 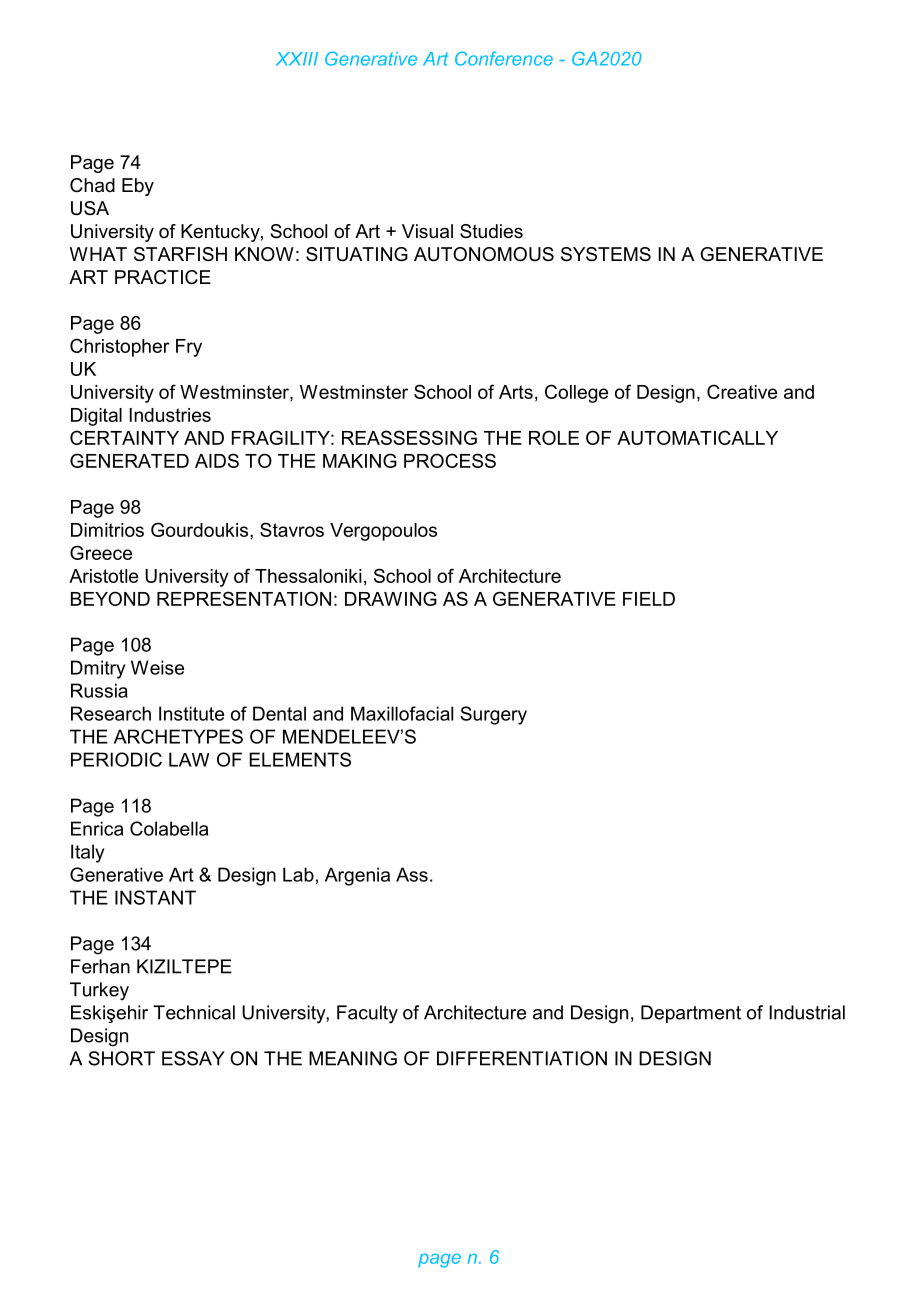 What do you see at coordinates (504, 58) in the screenshot?
I see `Conference` at bounding box center [504, 58].
